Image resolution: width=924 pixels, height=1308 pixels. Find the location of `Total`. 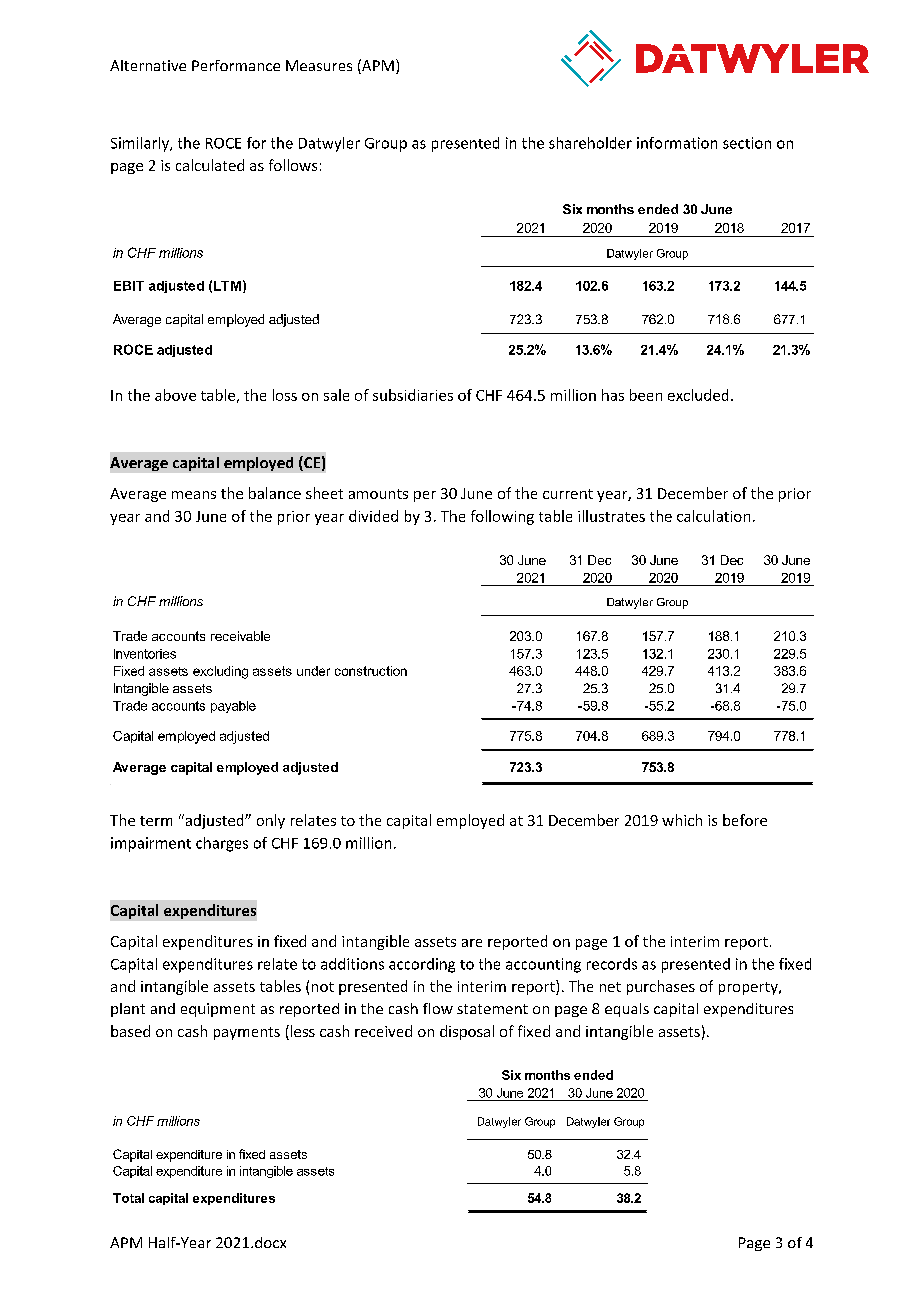

Total is located at coordinates (128, 1198).
